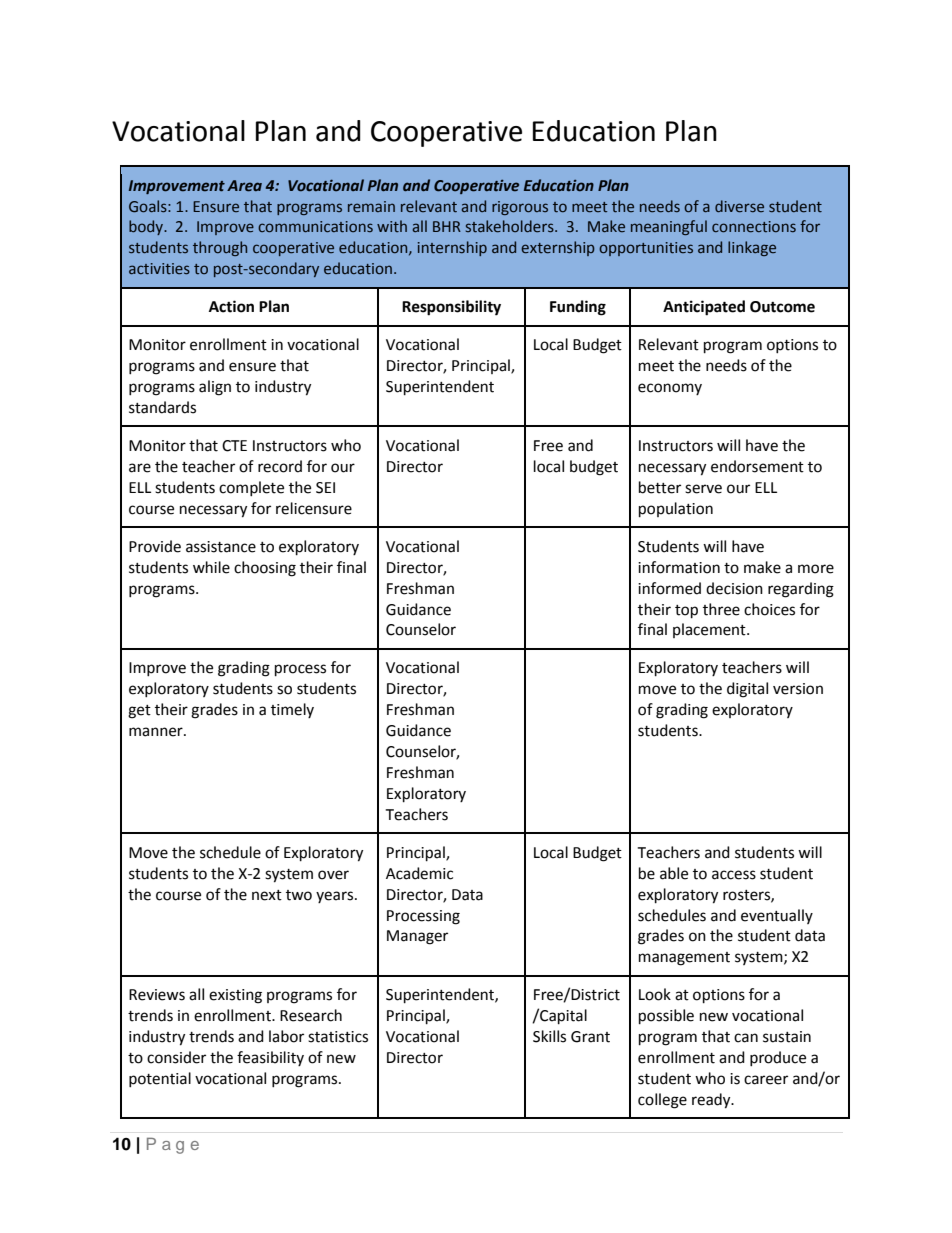 This image has width=952, height=1233. What do you see at coordinates (211, 567) in the image?
I see `while` at bounding box center [211, 567].
